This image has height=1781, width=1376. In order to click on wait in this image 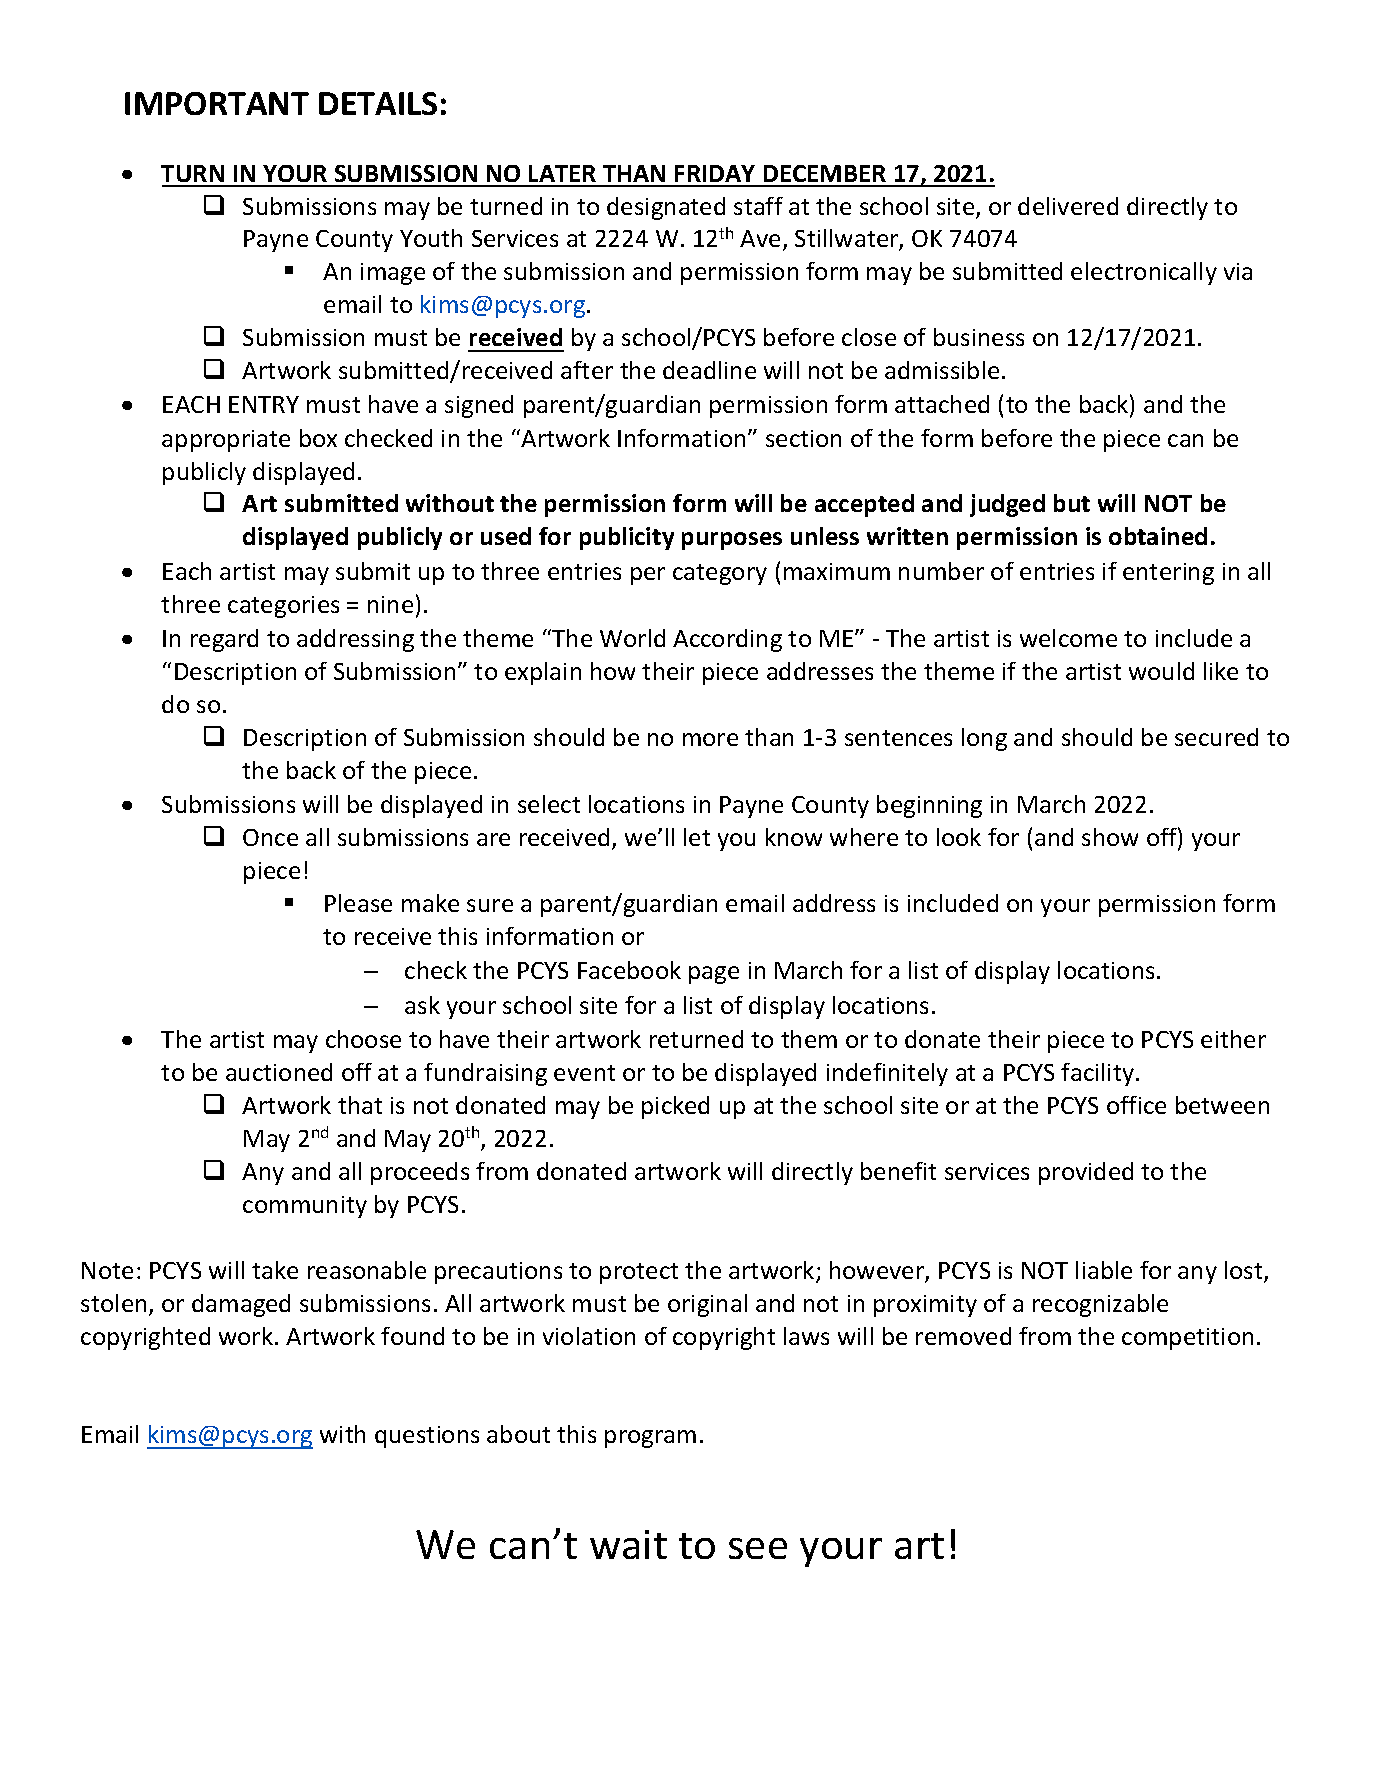, I will do `click(628, 1544)`.
